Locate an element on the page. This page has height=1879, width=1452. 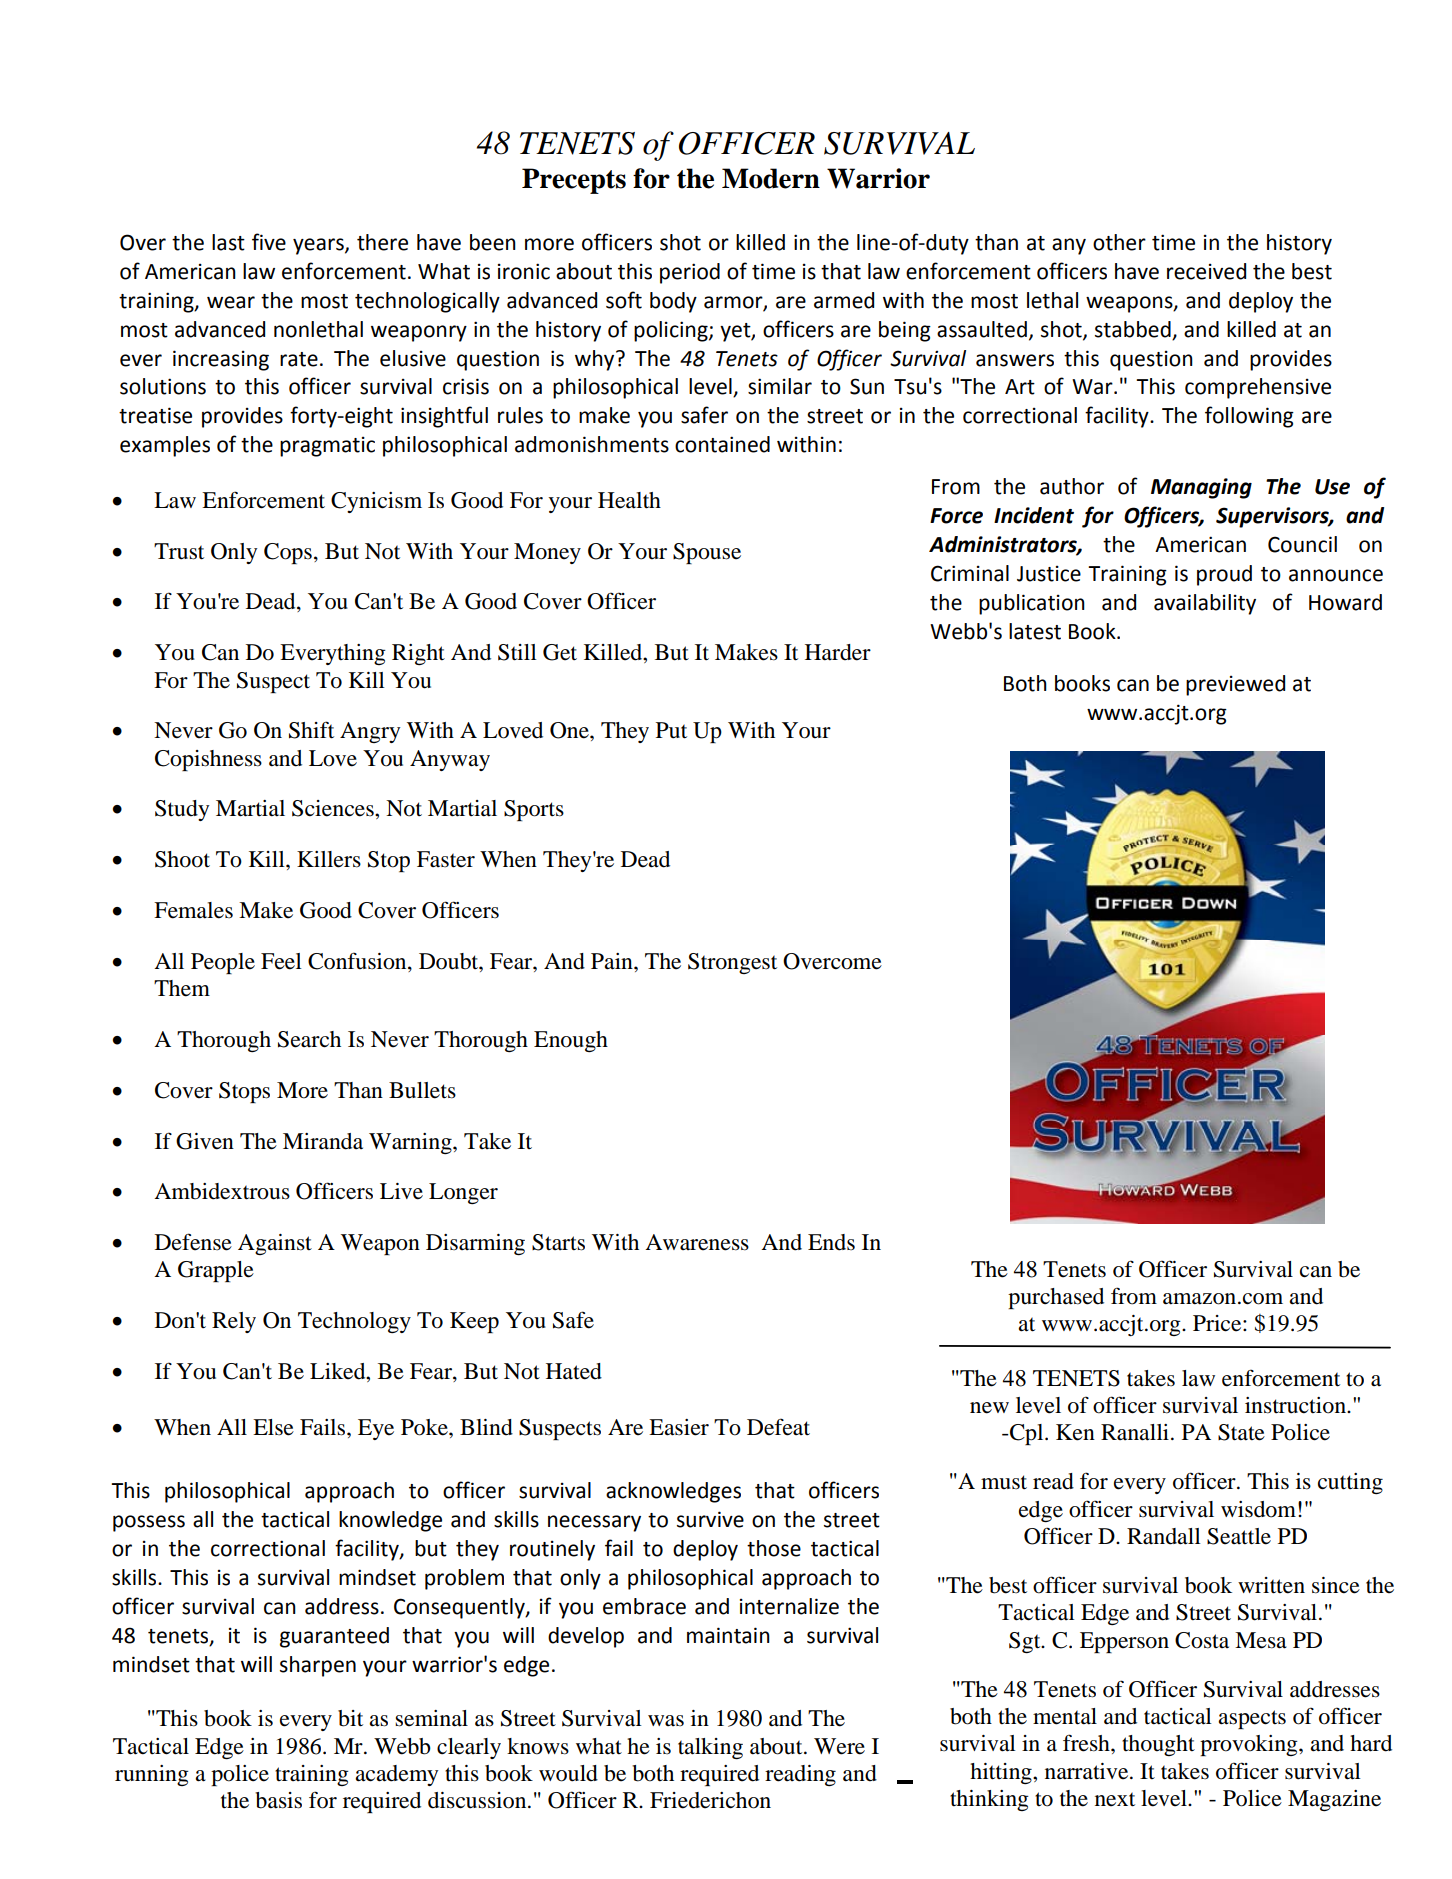
basis is located at coordinates (278, 1800).
